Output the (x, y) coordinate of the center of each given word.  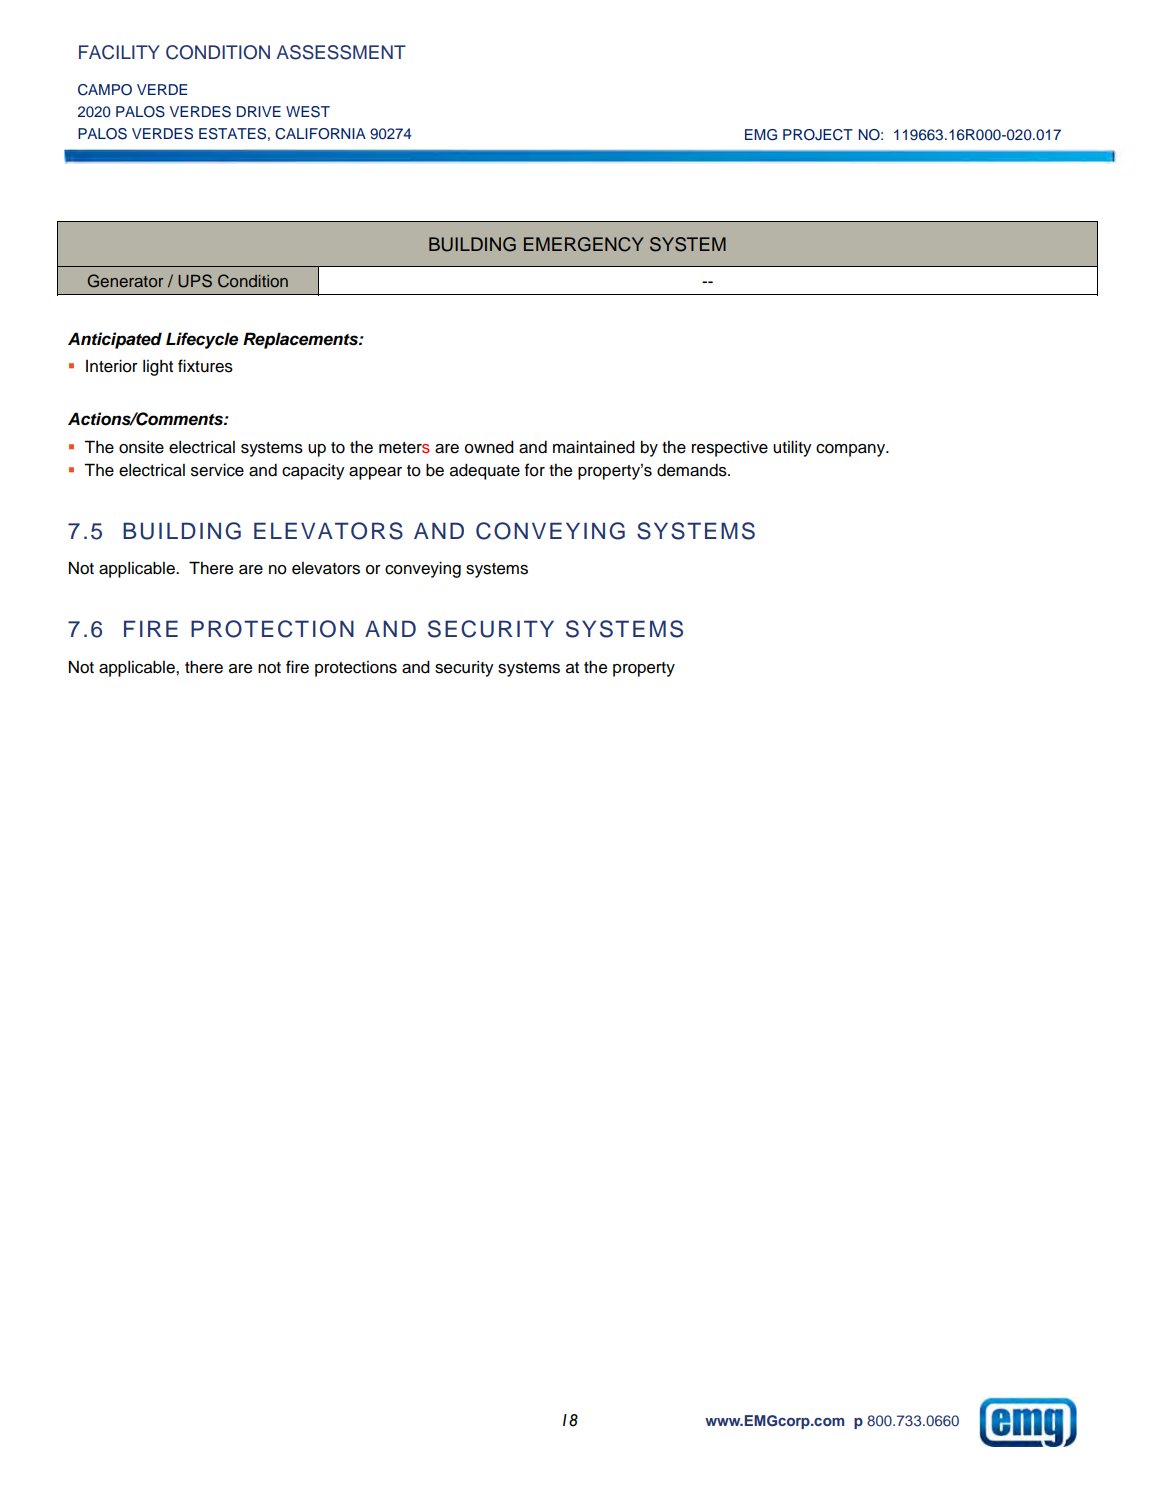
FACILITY (119, 52)
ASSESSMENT (341, 52)
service (217, 470)
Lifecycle (202, 340)
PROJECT (818, 135)
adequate (485, 471)
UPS (195, 281)
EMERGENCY (584, 244)
